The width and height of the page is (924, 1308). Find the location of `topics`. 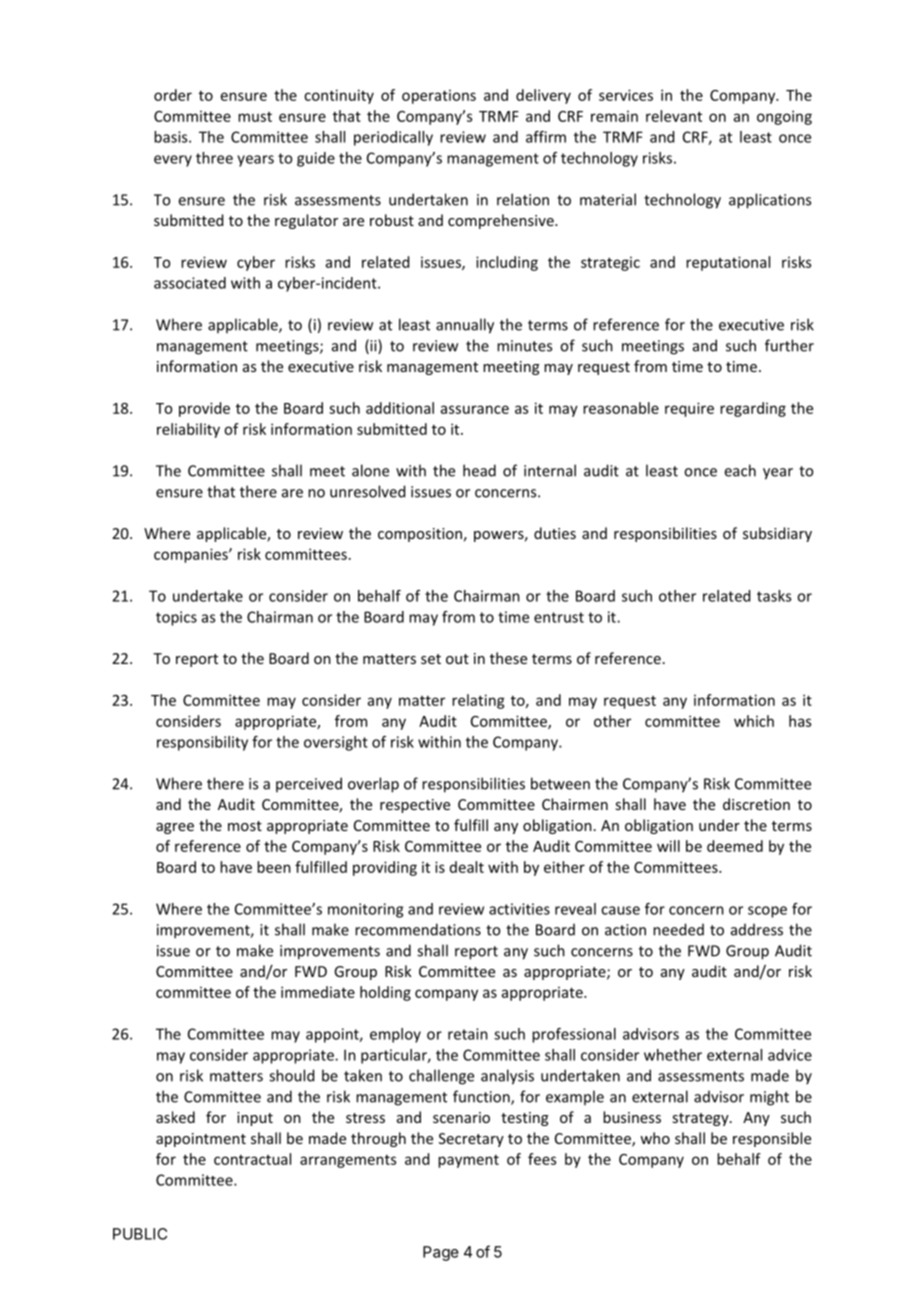

topics is located at coordinates (176, 618).
